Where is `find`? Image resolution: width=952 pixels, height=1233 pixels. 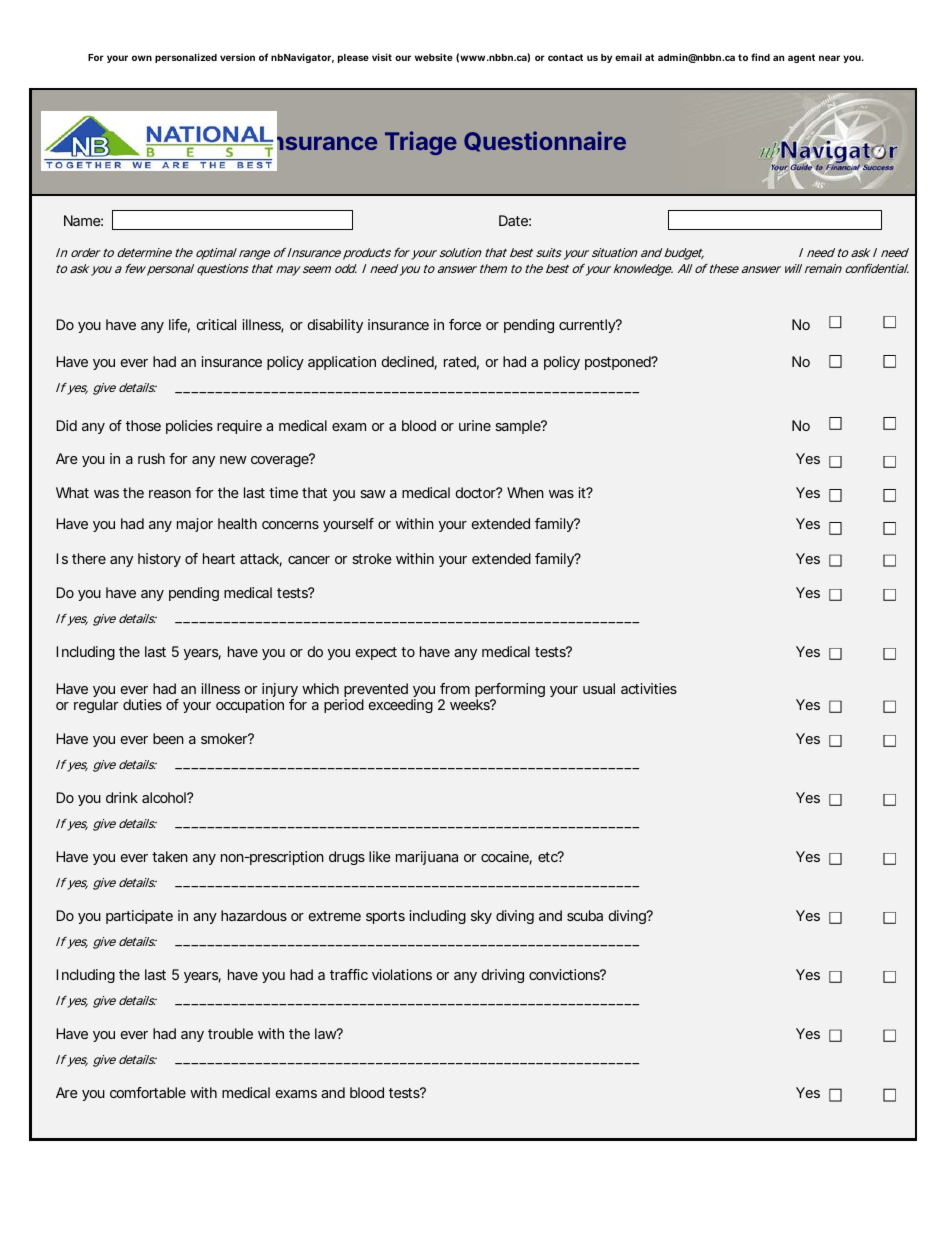
find is located at coordinates (760, 57).
